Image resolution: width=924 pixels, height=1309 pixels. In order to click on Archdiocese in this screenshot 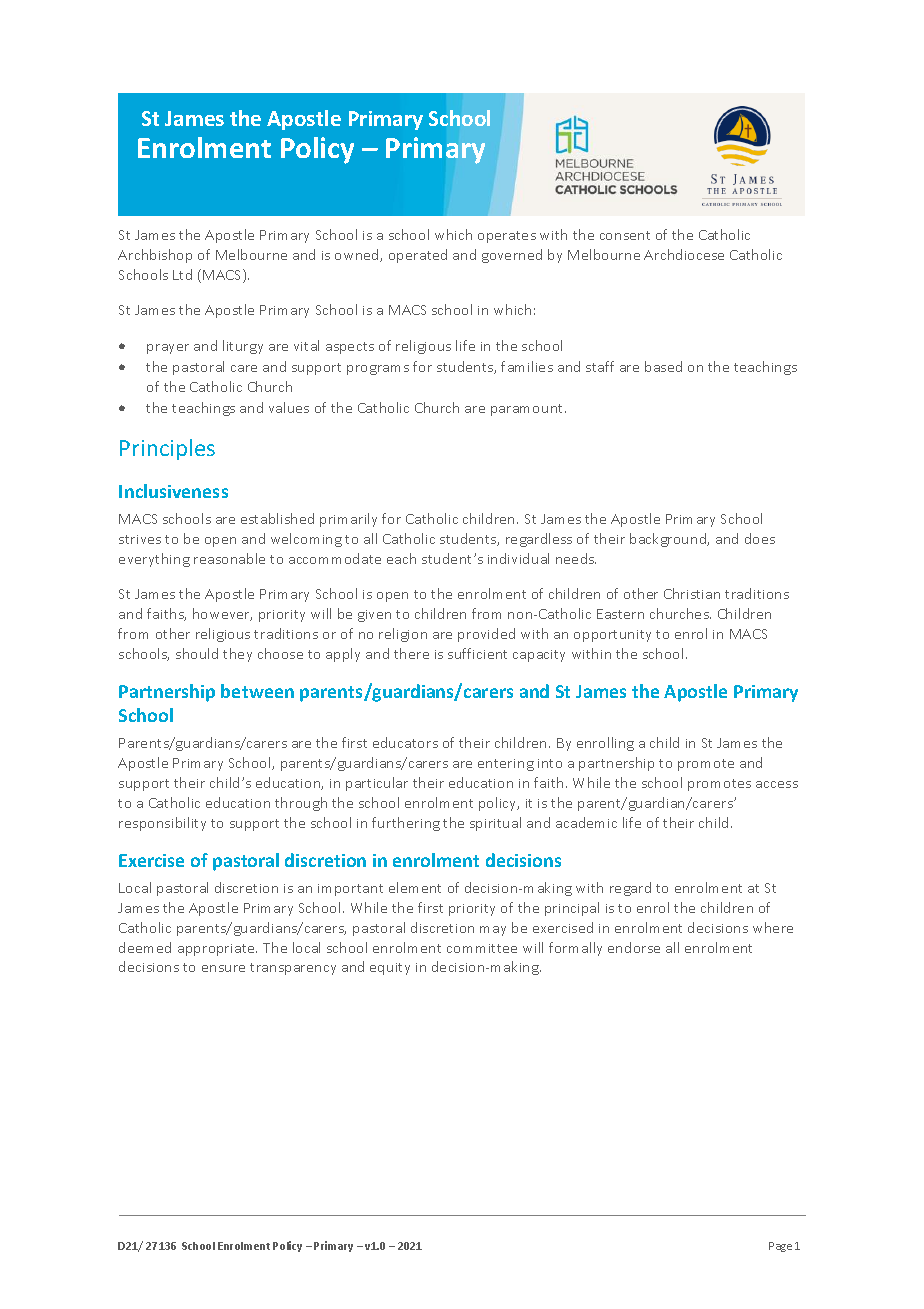, I will do `click(684, 254)`.
